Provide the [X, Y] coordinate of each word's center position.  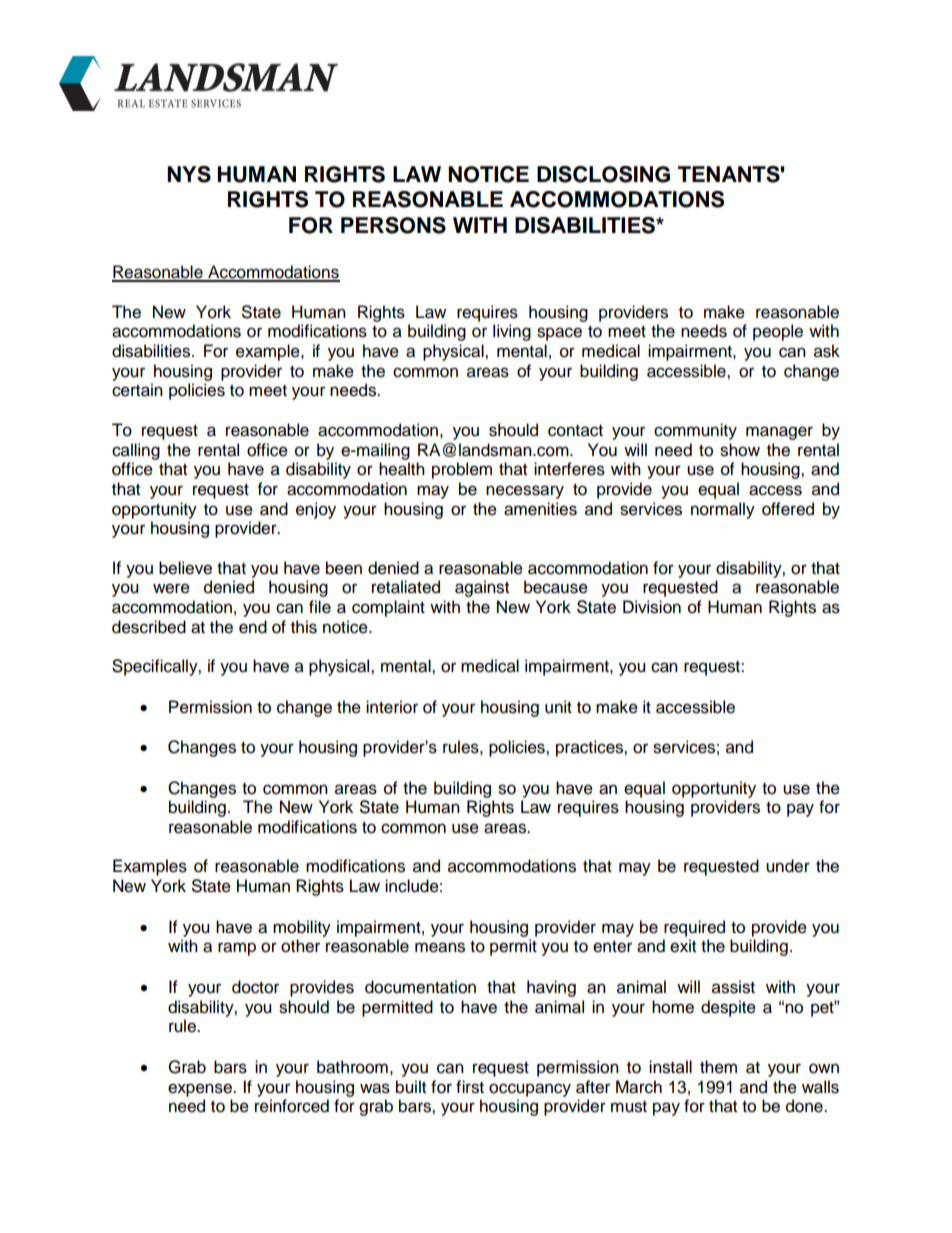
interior [392, 707]
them [718, 1067]
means [440, 947]
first [470, 1087]
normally [723, 510]
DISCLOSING [603, 174]
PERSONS [393, 225]
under [788, 866]
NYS [189, 174]
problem [462, 470]
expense [201, 1090]
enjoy [316, 510]
